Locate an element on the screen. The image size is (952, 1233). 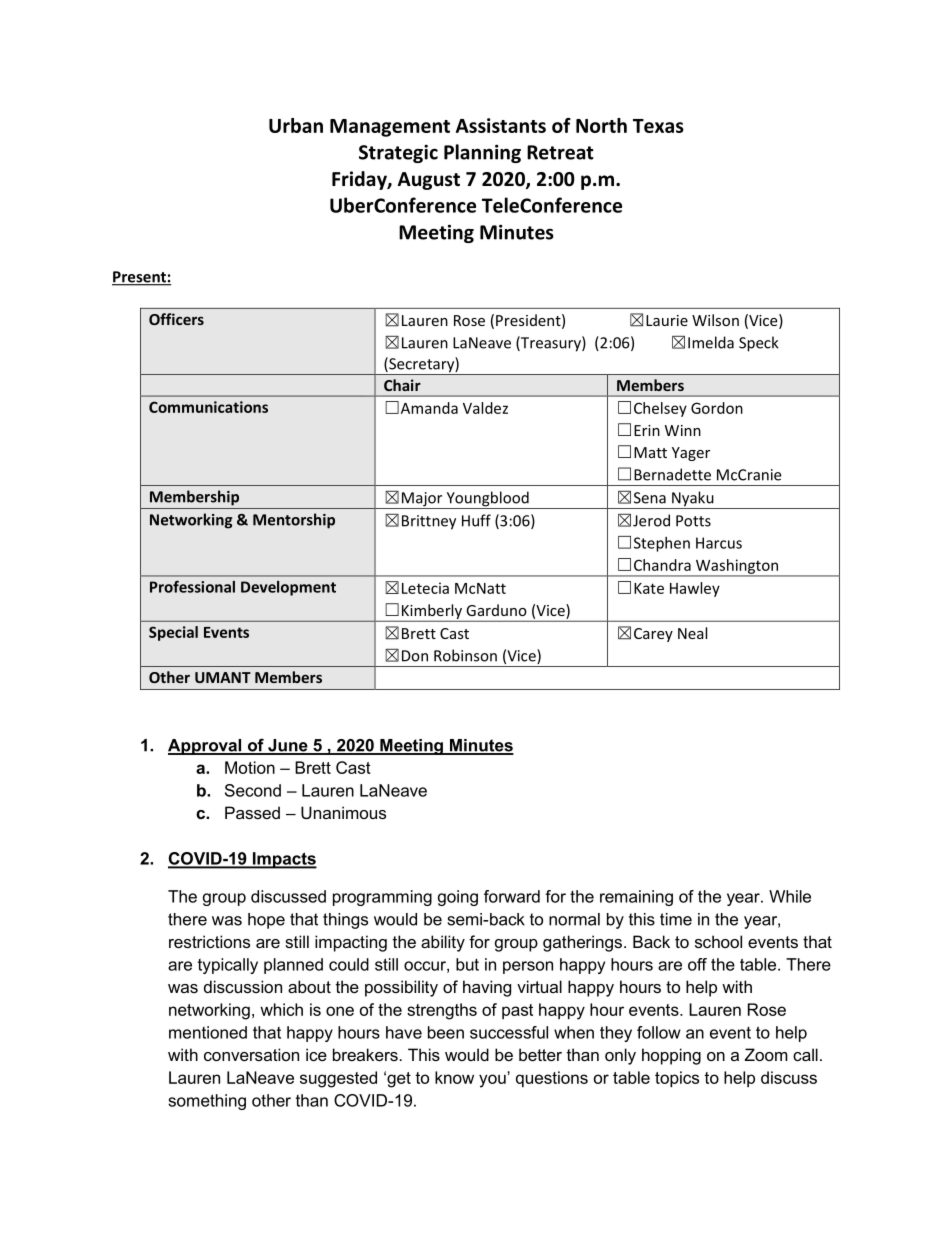
Urban is located at coordinates (296, 125).
